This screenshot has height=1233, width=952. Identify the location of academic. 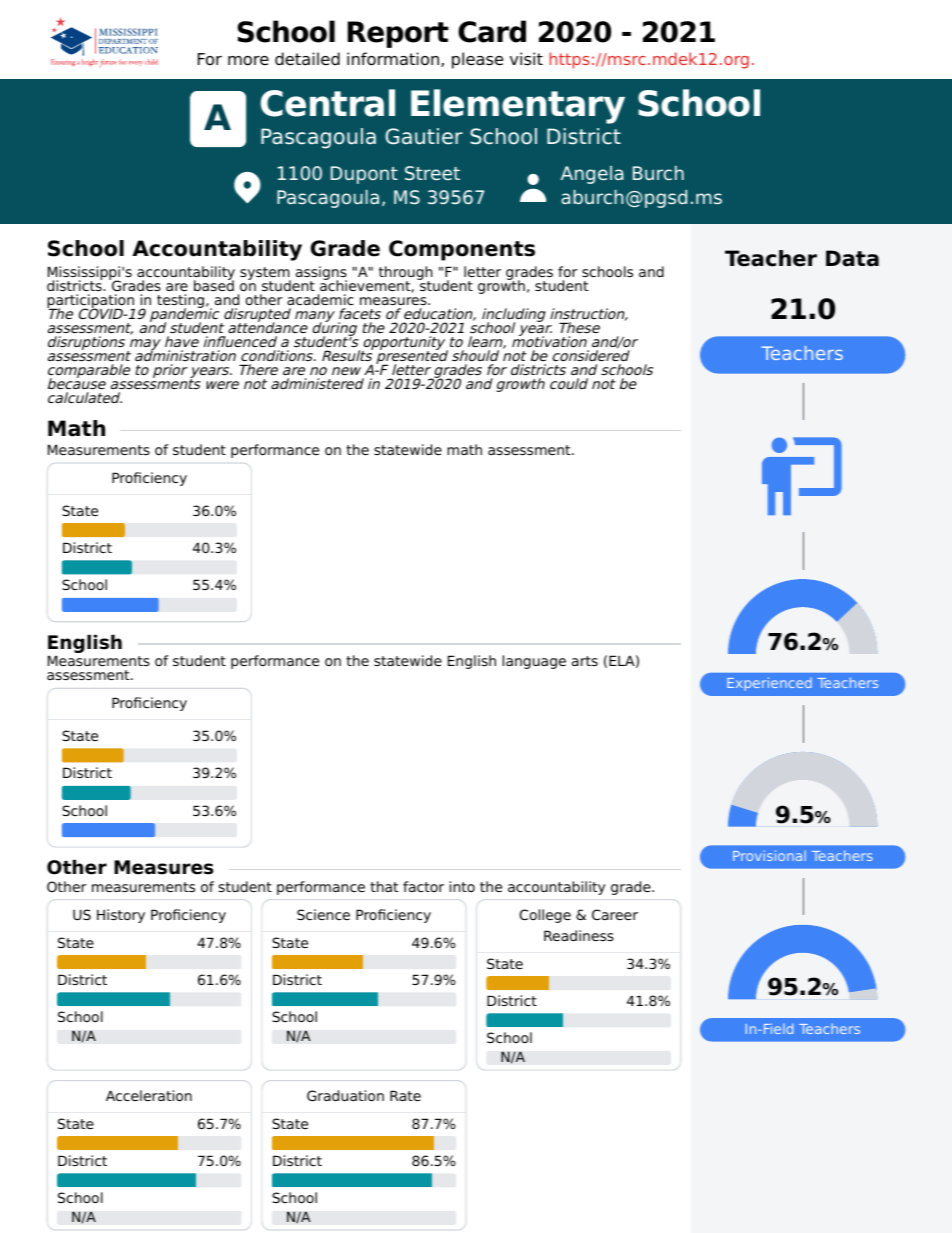
(320, 301).
